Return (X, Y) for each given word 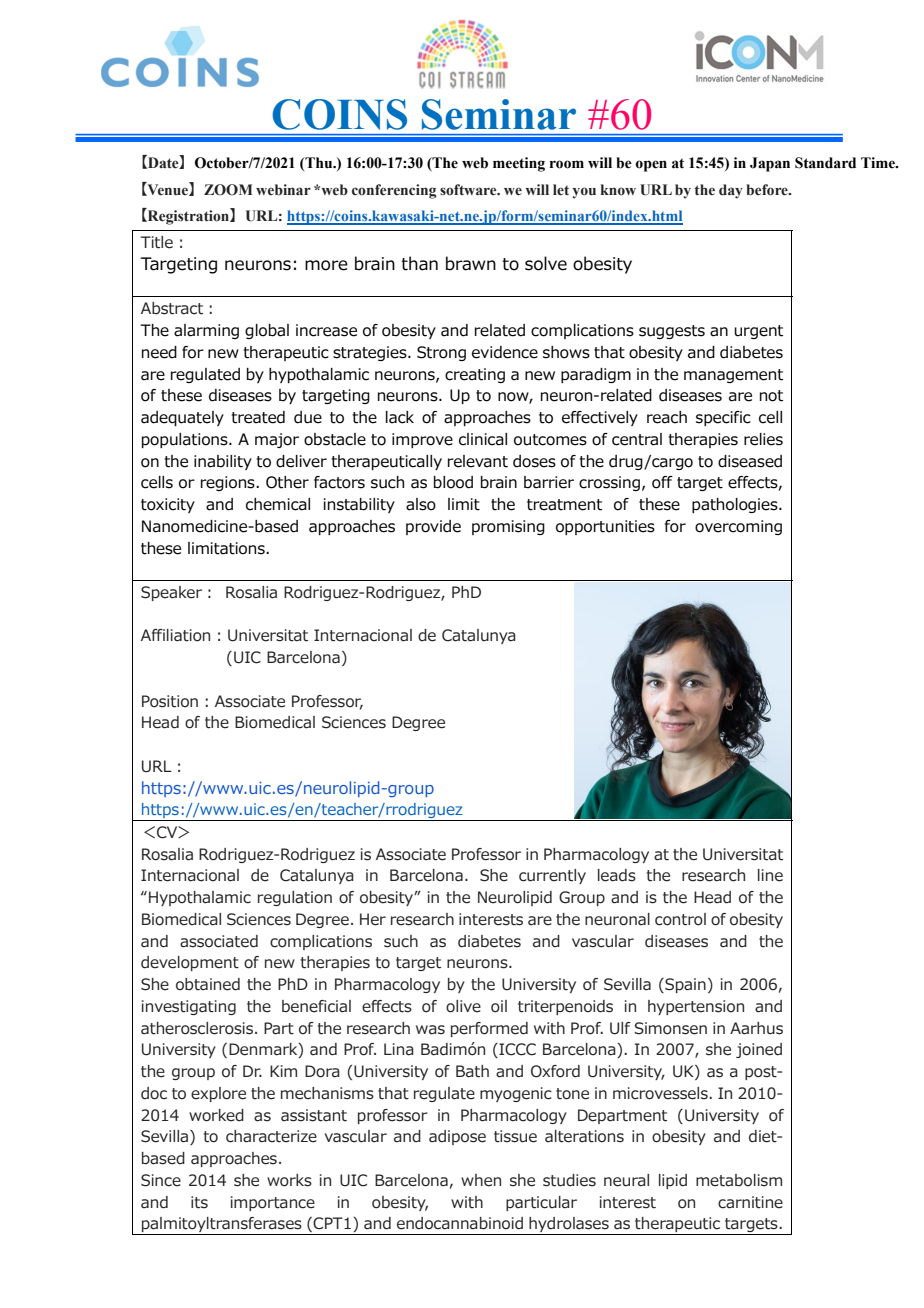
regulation (295, 898)
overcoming (738, 527)
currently (552, 876)
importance (273, 1203)
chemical (278, 504)
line (770, 875)
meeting (519, 164)
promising (508, 527)
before (768, 190)
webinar (283, 190)
